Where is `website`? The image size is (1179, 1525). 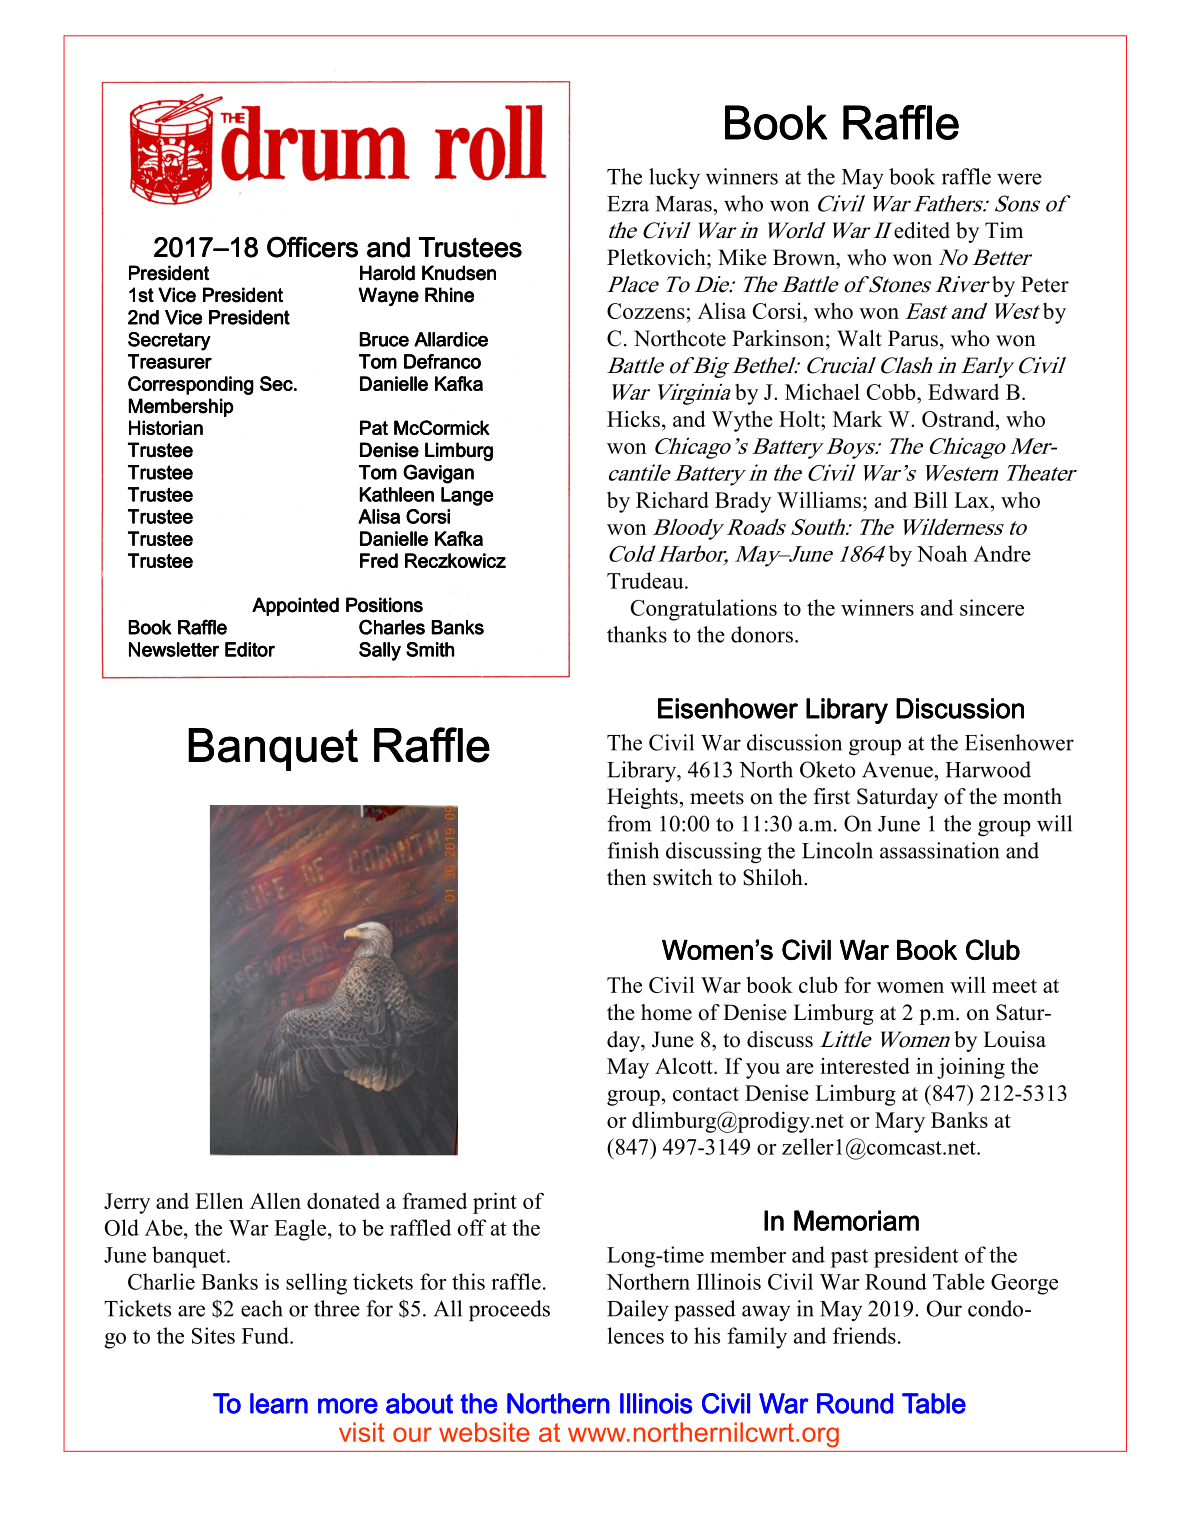 website is located at coordinates (484, 1432).
